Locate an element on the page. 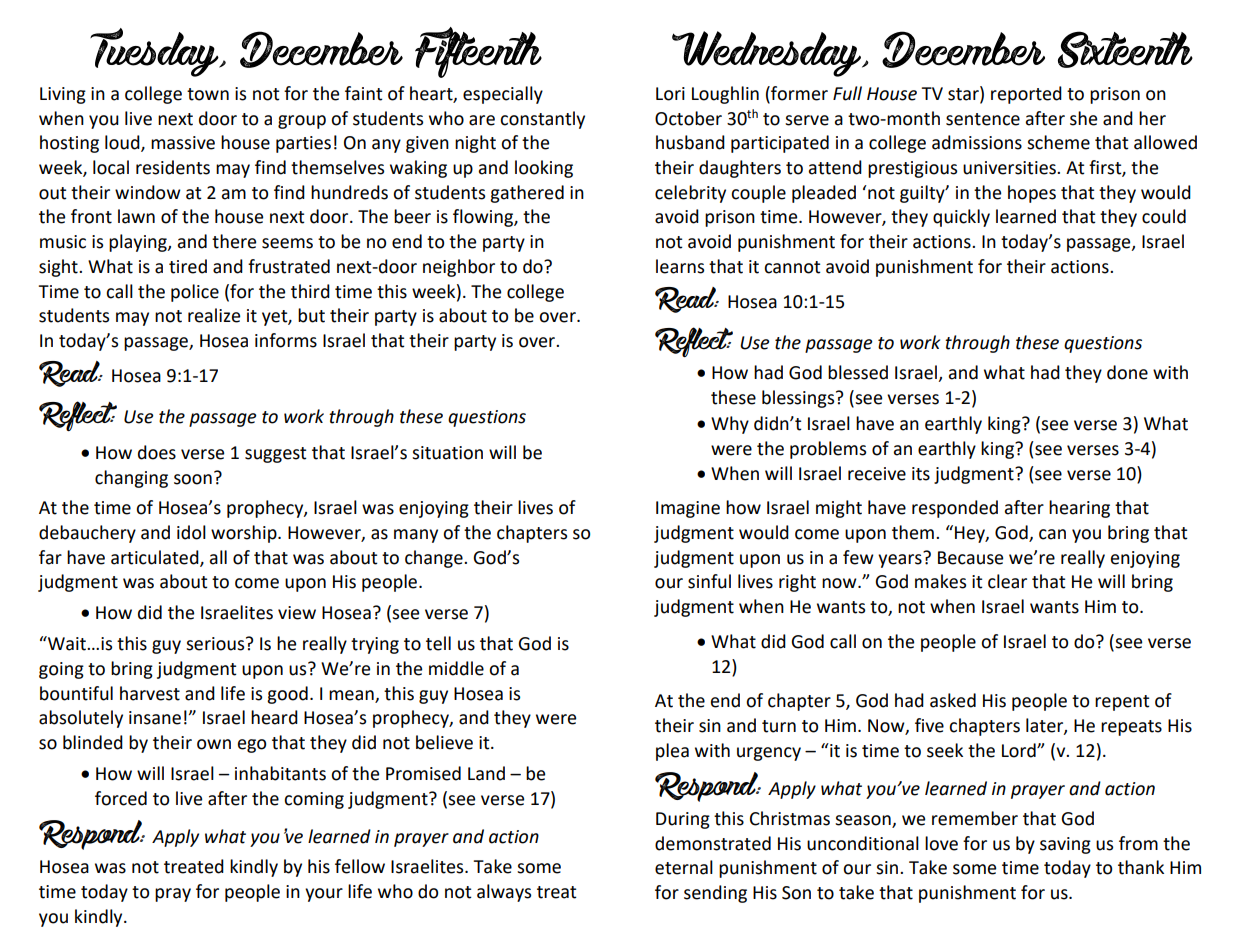 Image resolution: width=1233 pixels, height=952 pixels. clear is located at coordinates (1007, 581).
